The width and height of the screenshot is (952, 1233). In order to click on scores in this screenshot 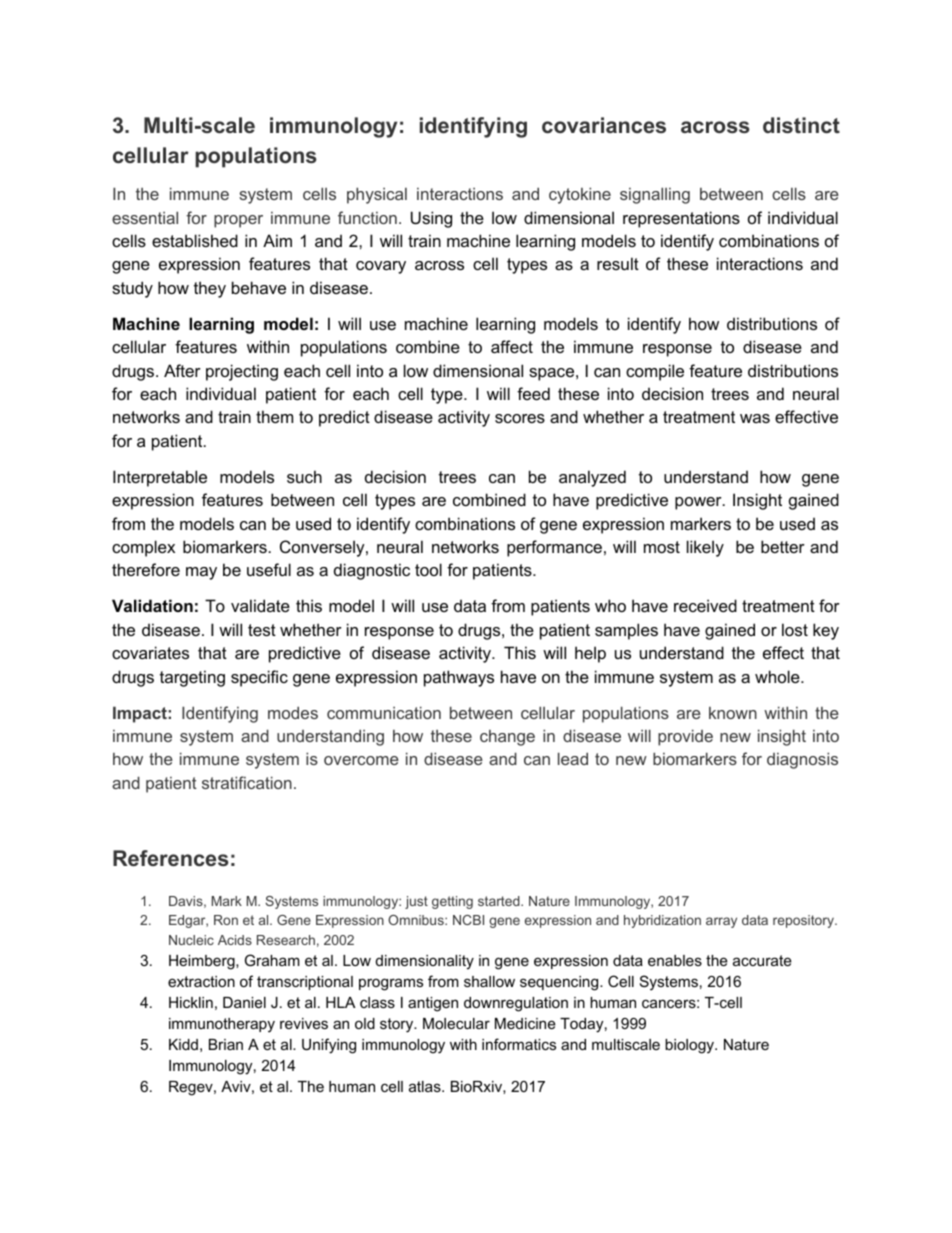, I will do `click(520, 418)`.
